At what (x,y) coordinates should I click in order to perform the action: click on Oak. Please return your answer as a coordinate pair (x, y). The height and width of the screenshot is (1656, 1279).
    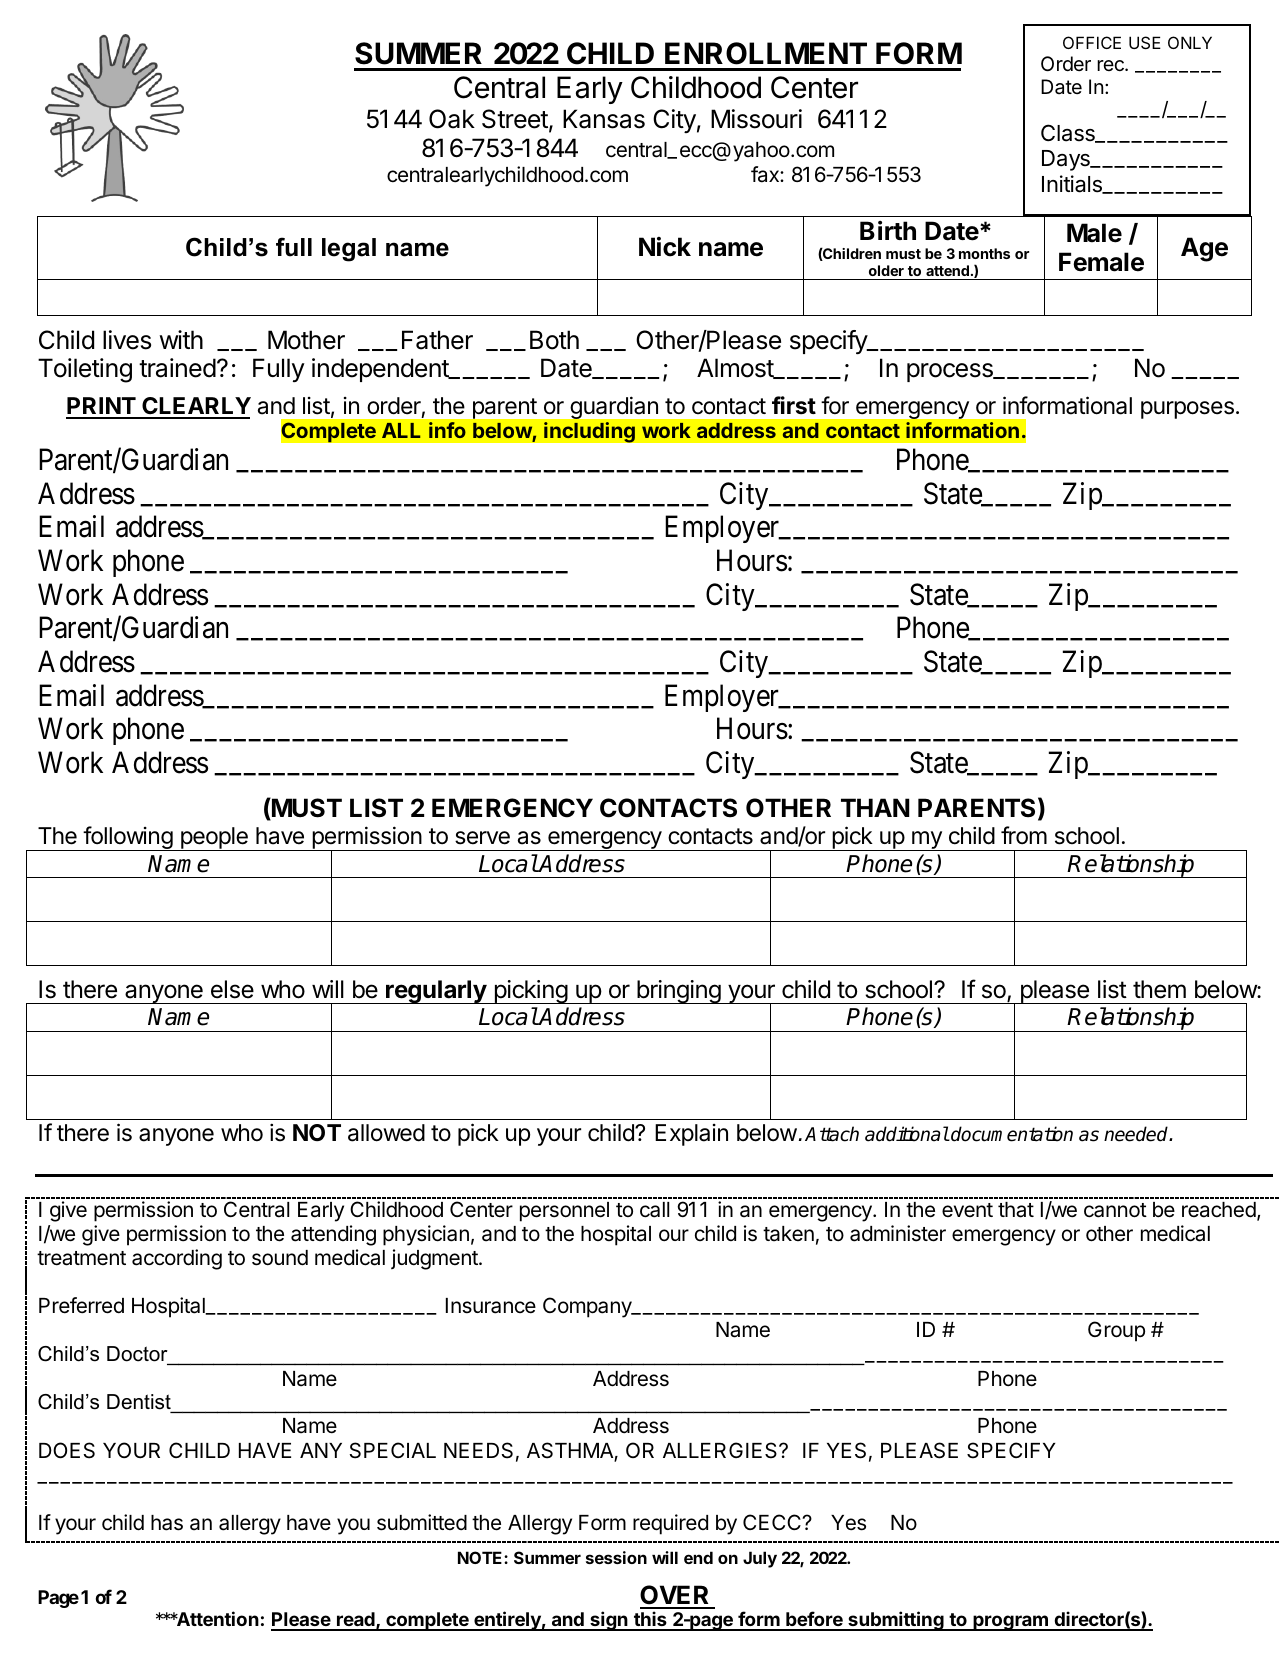
    Looking at the image, I should click on (452, 119).
